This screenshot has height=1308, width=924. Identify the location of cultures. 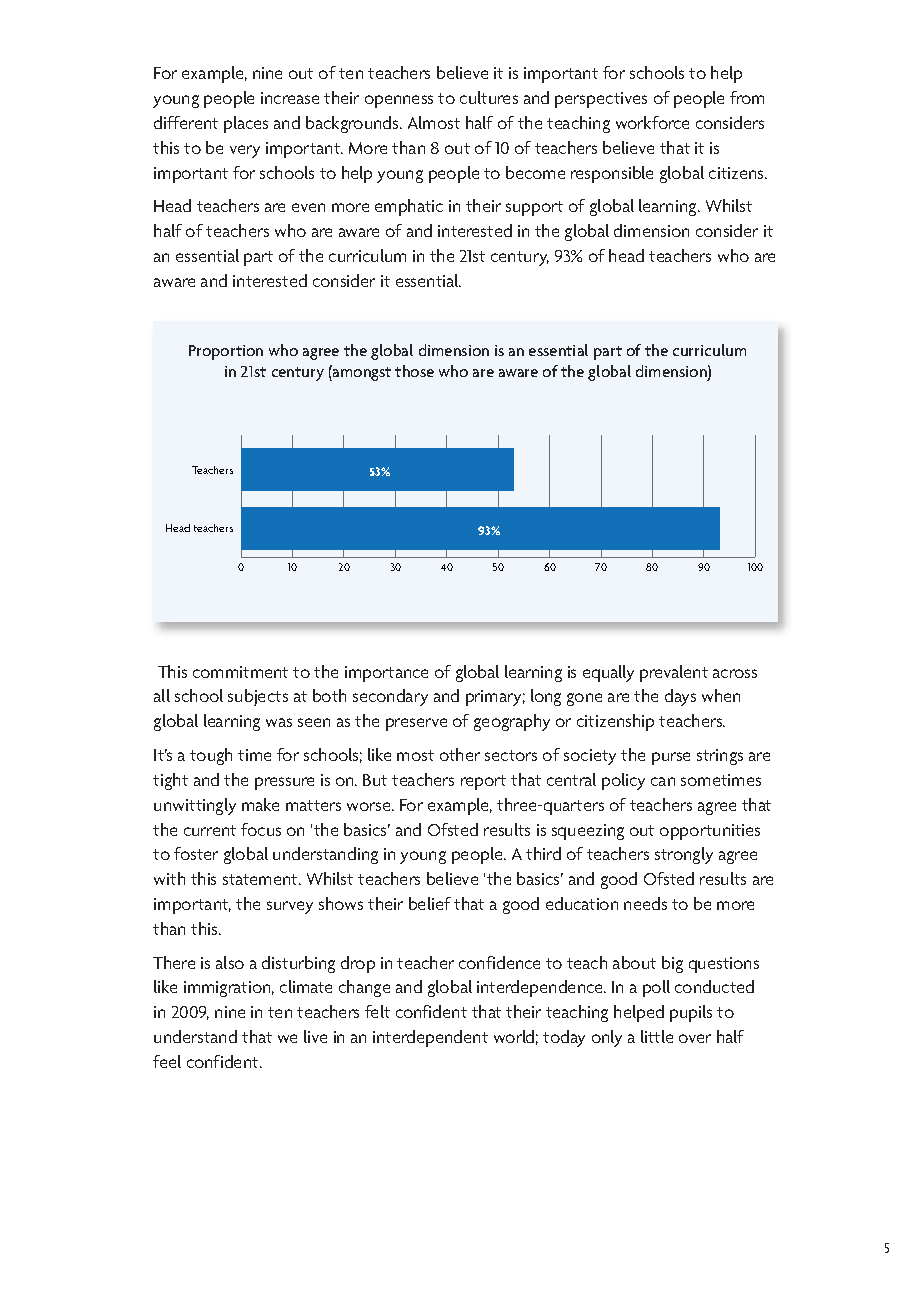
(489, 97).
